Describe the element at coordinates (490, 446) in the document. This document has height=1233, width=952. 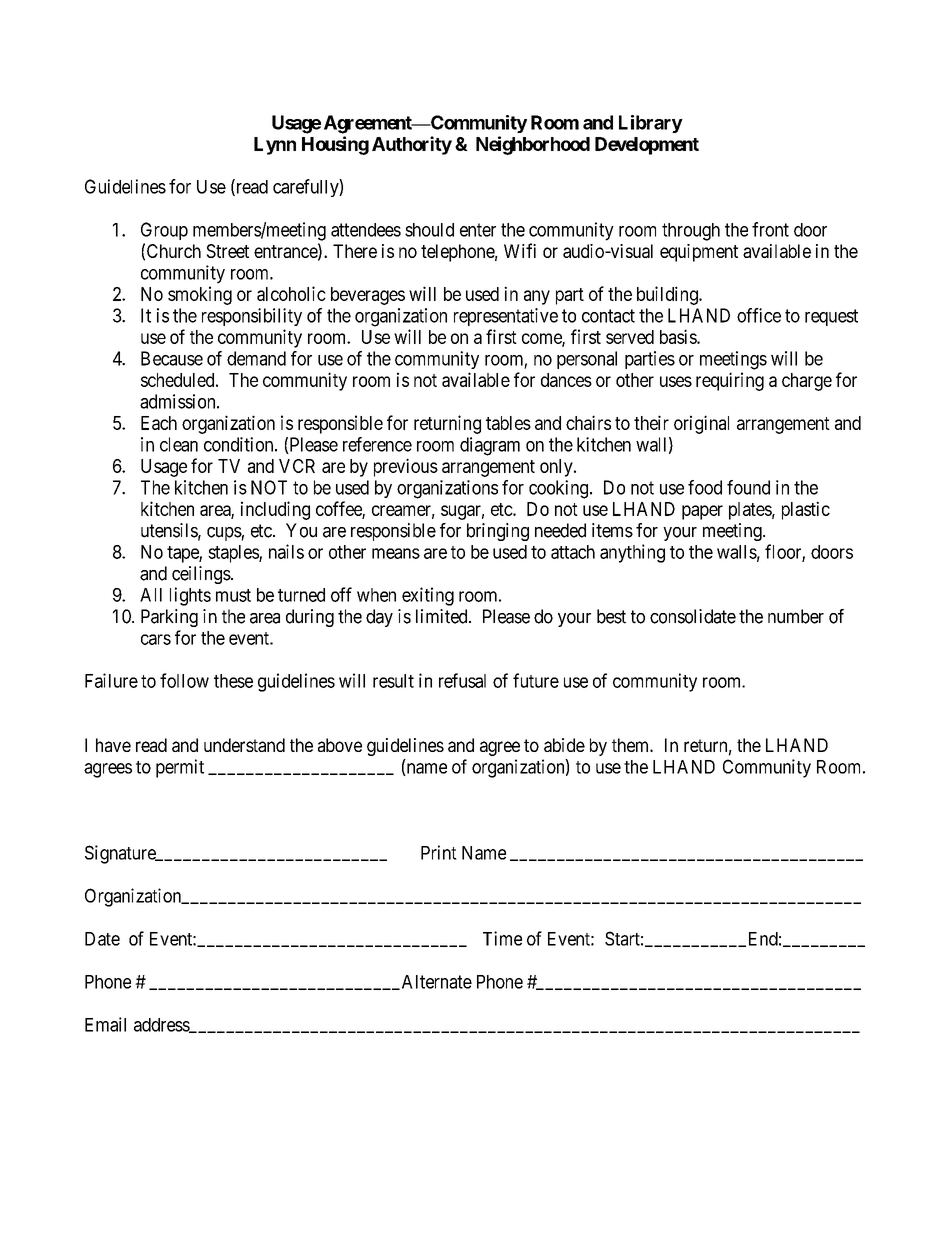
I see `diagram` at that location.
